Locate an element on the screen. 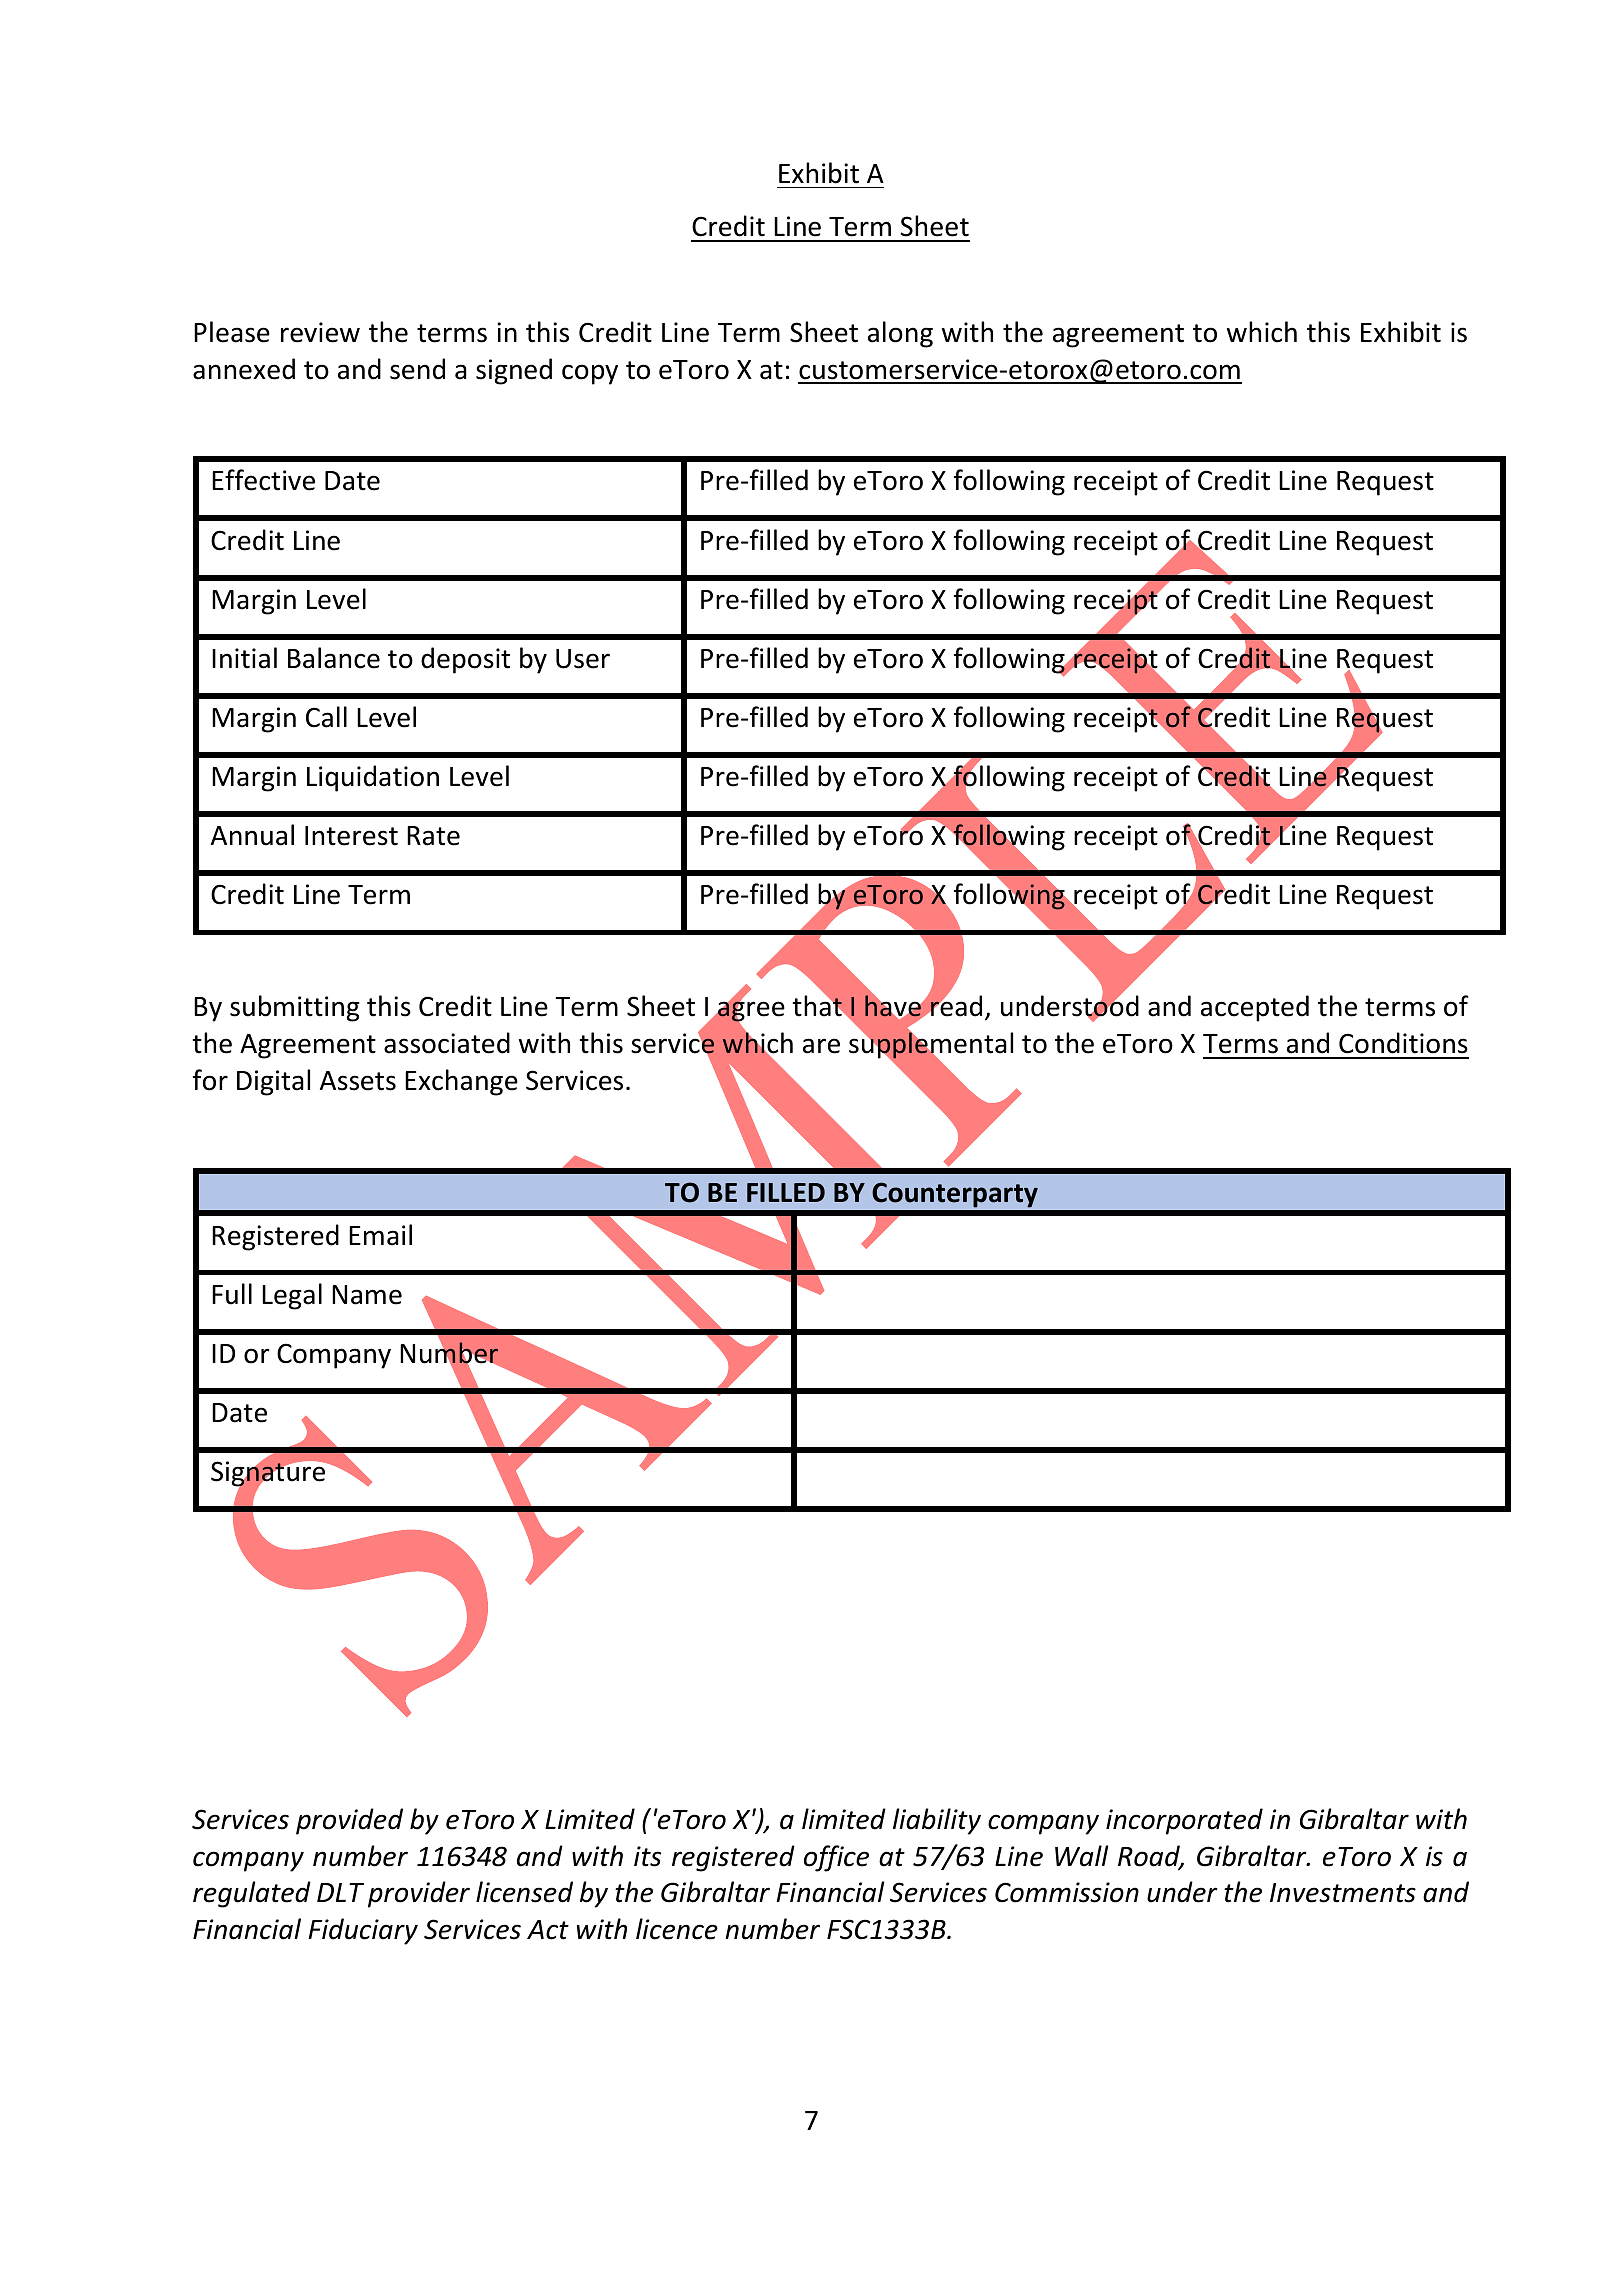  copy is located at coordinates (590, 374).
